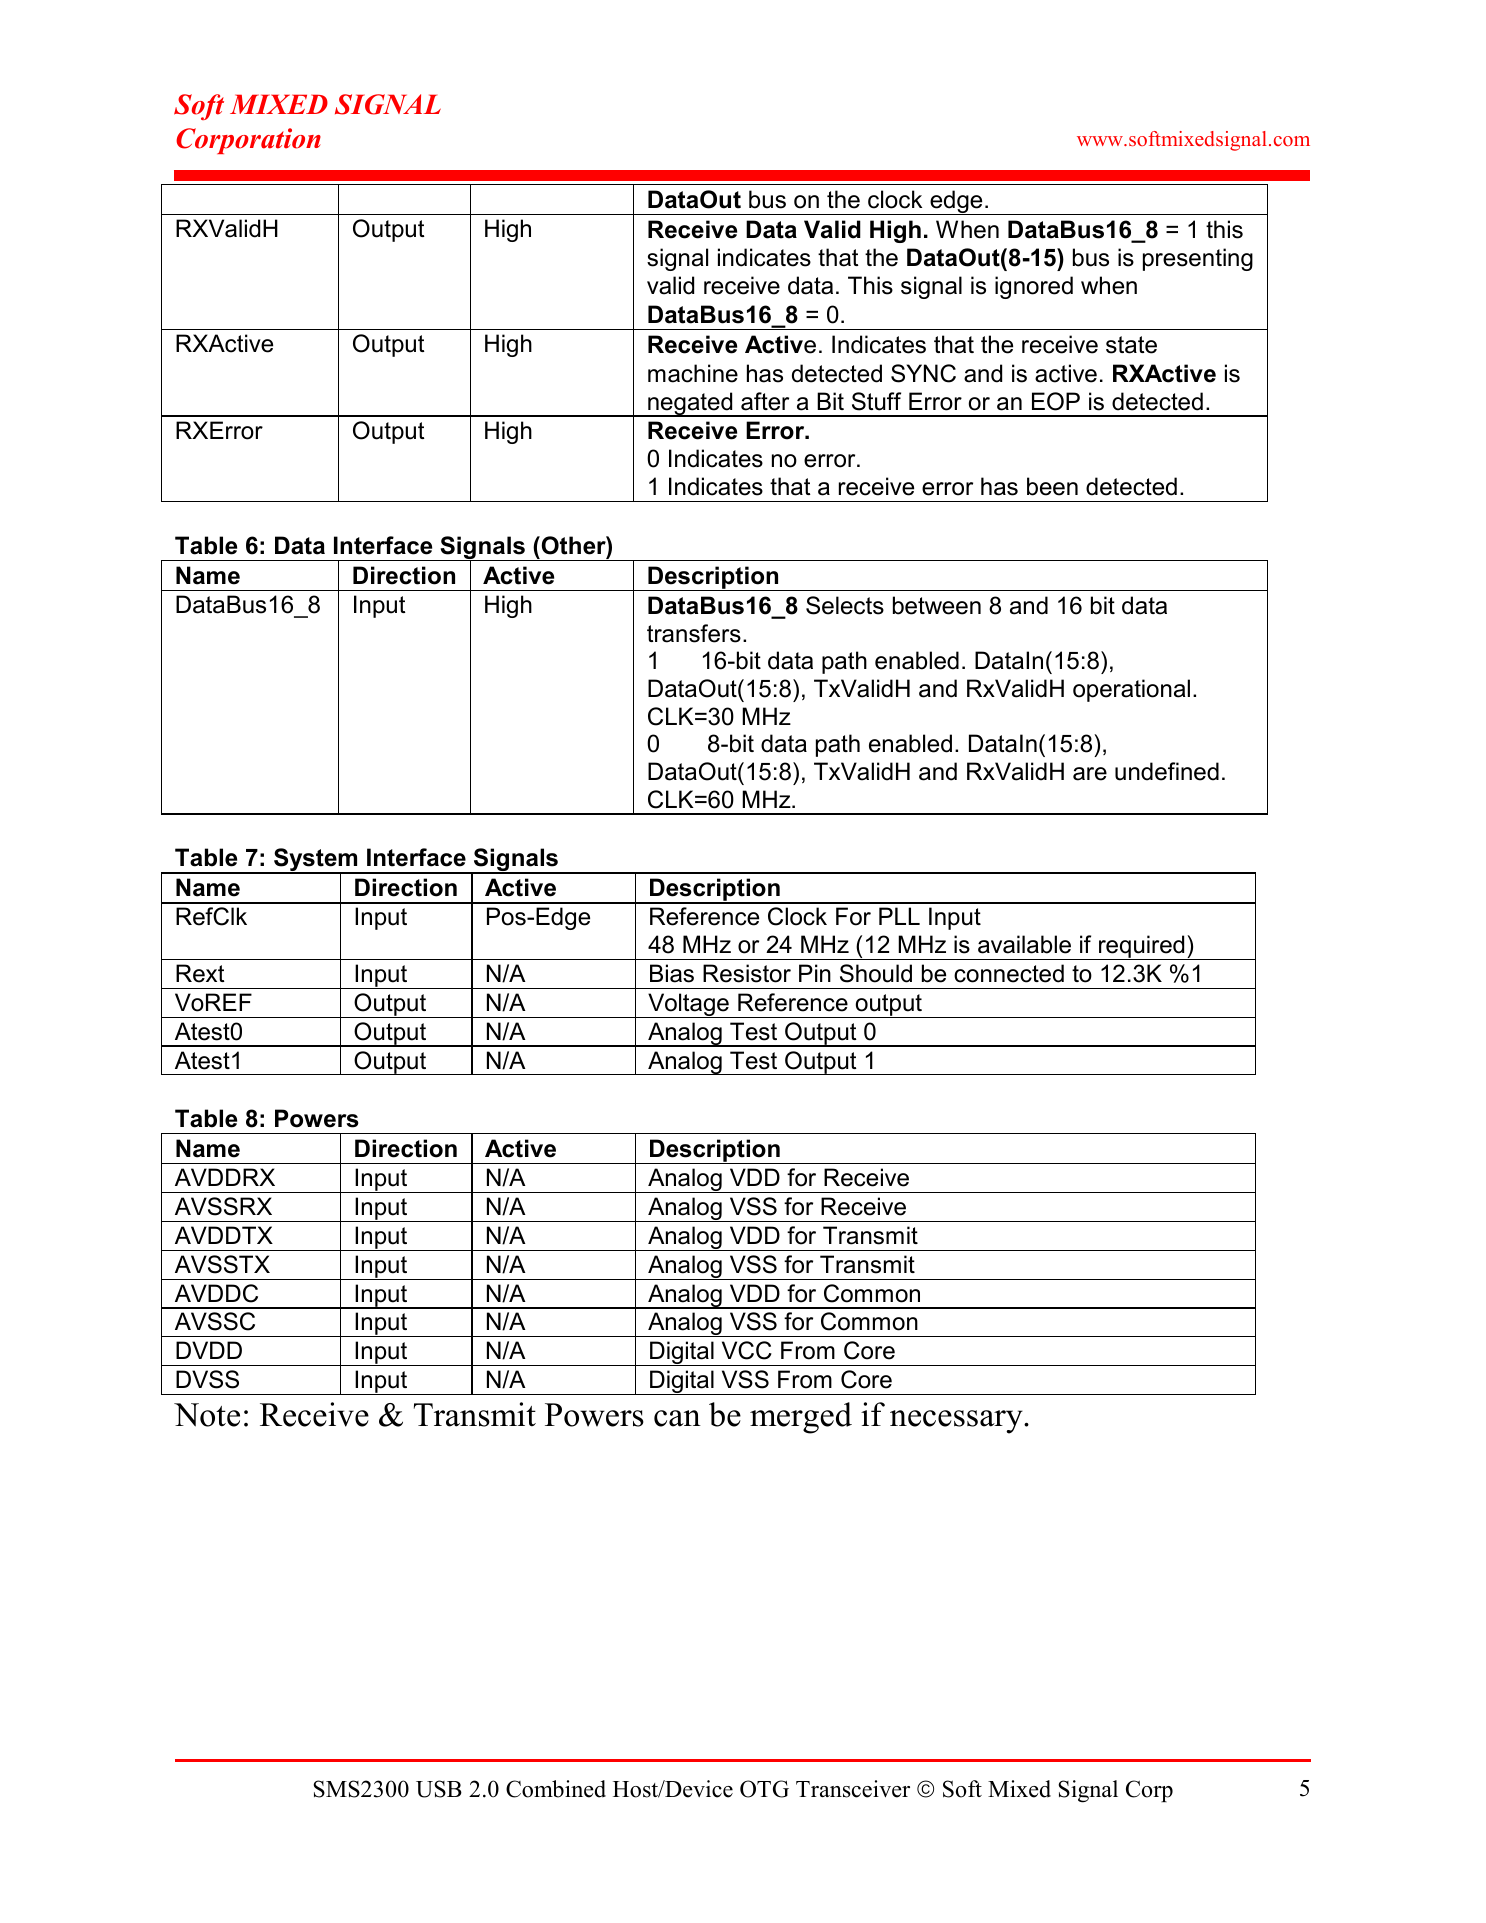  I want to click on machine, so click(693, 373).
